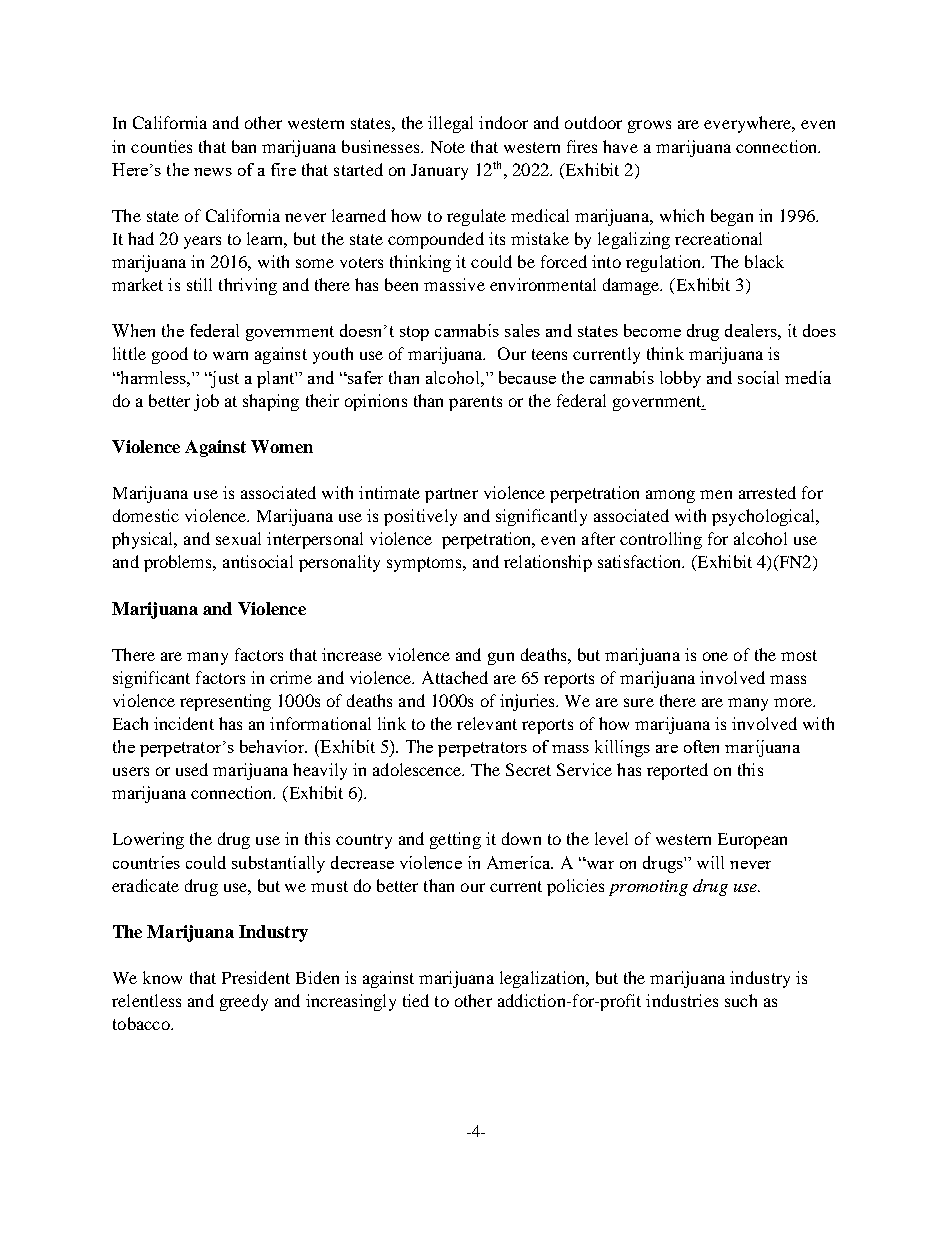 This page has height=1233, width=952. Describe the element at coordinates (487, 723) in the page. I see `relevant` at that location.
